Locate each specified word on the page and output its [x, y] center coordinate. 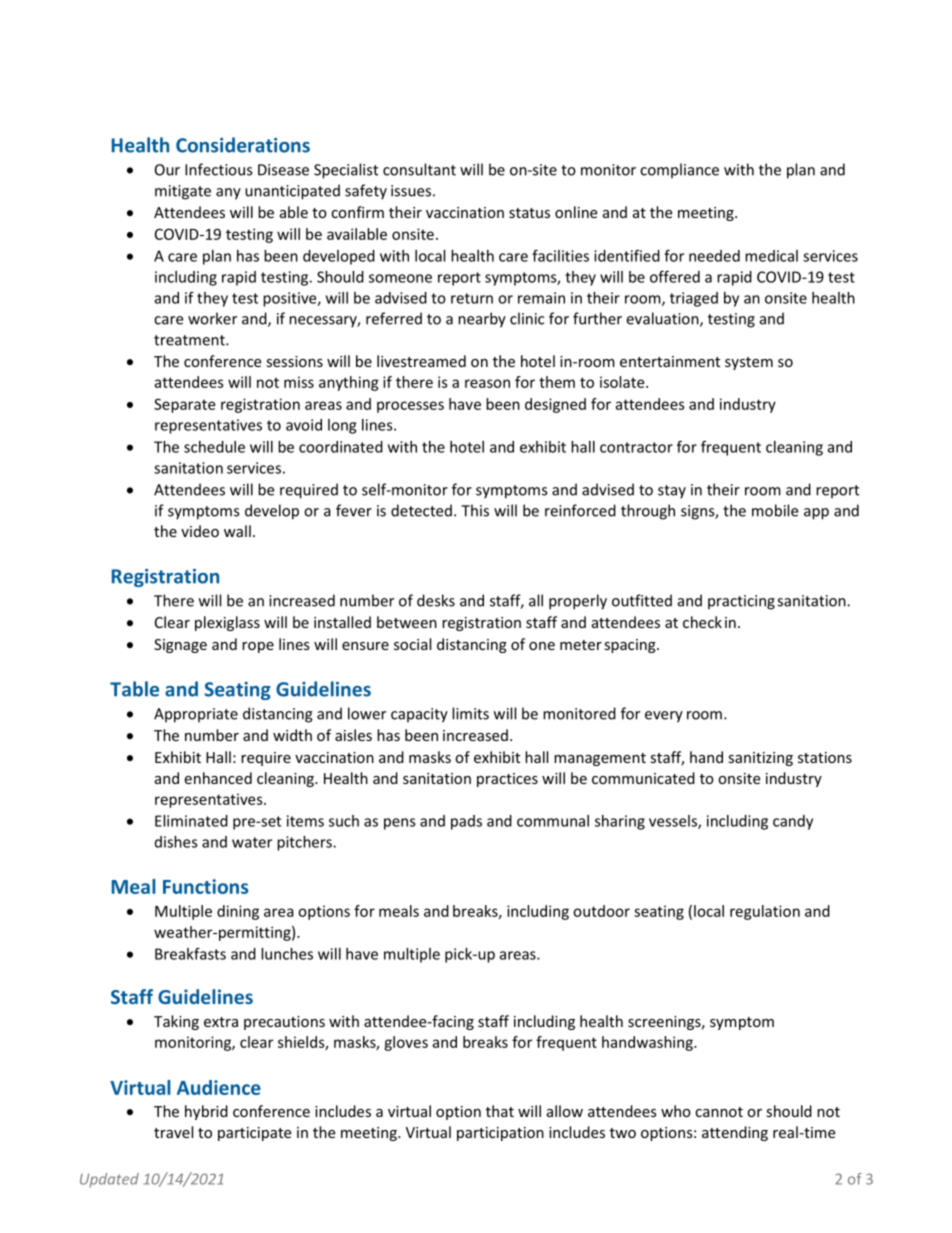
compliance [679, 171]
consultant [419, 169]
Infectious [218, 169]
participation [500, 1134]
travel [173, 1132]
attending [735, 1133]
